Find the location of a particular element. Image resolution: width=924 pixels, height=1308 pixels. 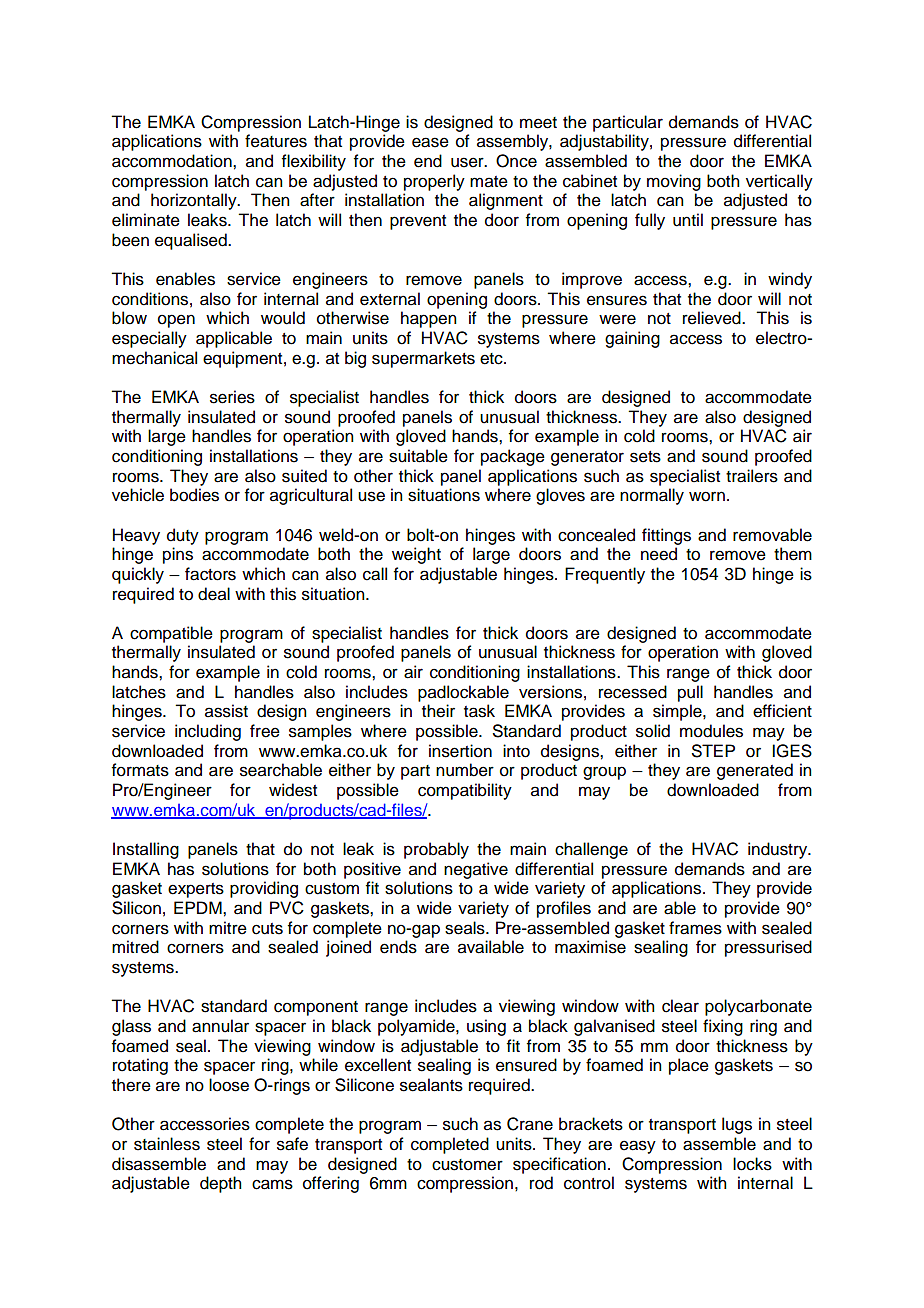

depth is located at coordinates (221, 1184).
